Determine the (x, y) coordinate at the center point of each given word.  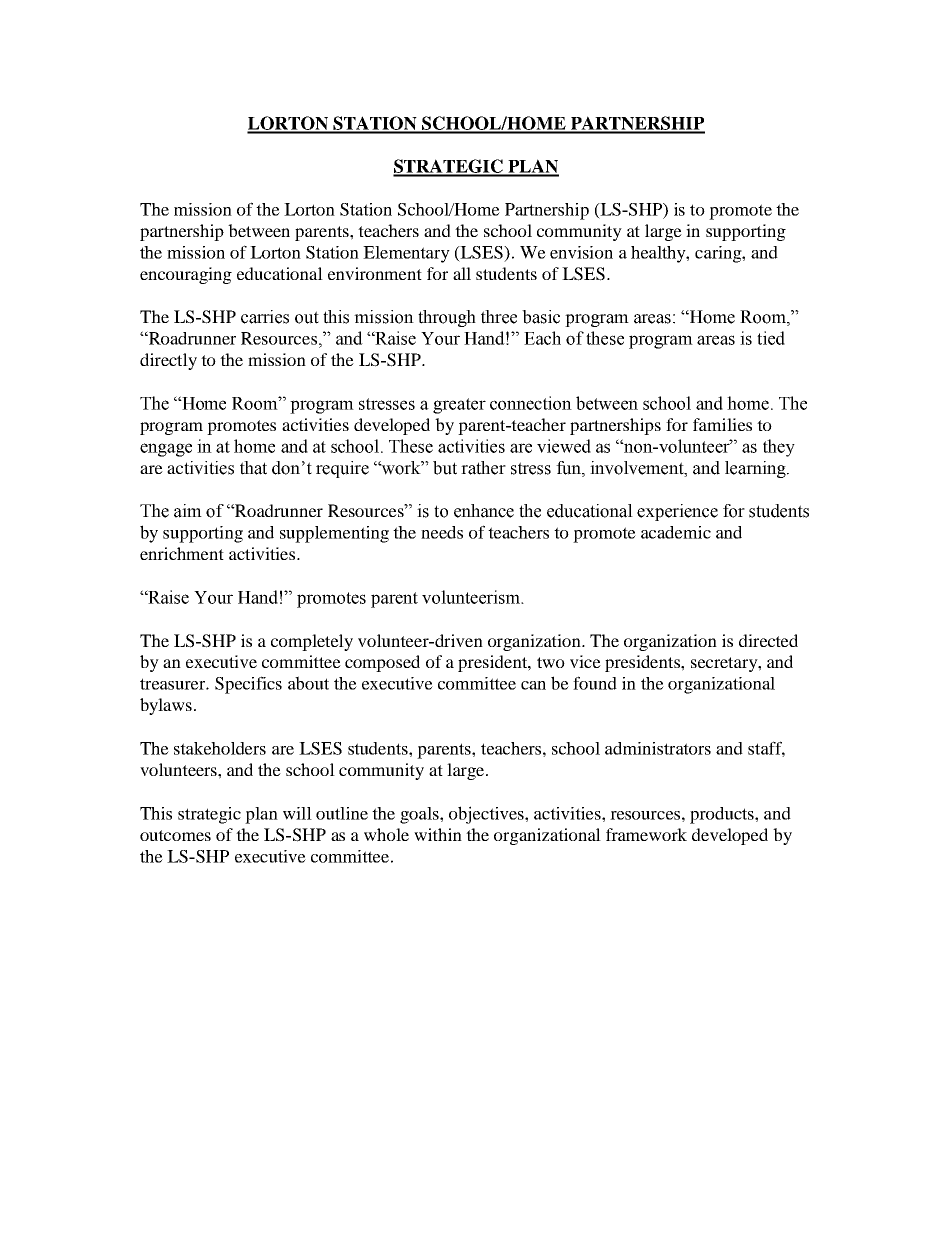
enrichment (182, 553)
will (297, 813)
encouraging (186, 275)
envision (581, 252)
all (462, 273)
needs (442, 532)
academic (676, 532)
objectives (487, 815)
